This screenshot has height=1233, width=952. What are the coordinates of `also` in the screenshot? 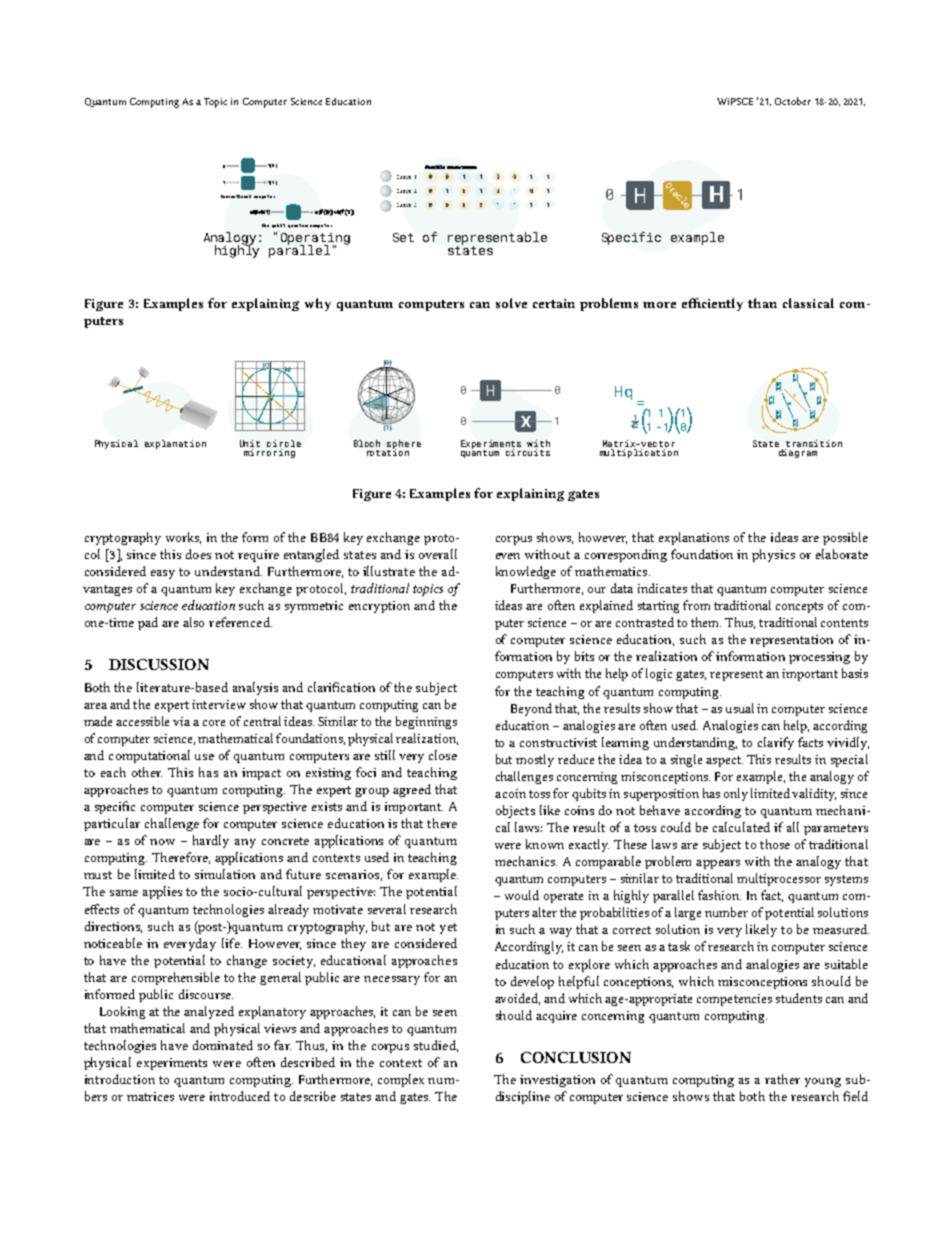 It's located at (193, 622).
